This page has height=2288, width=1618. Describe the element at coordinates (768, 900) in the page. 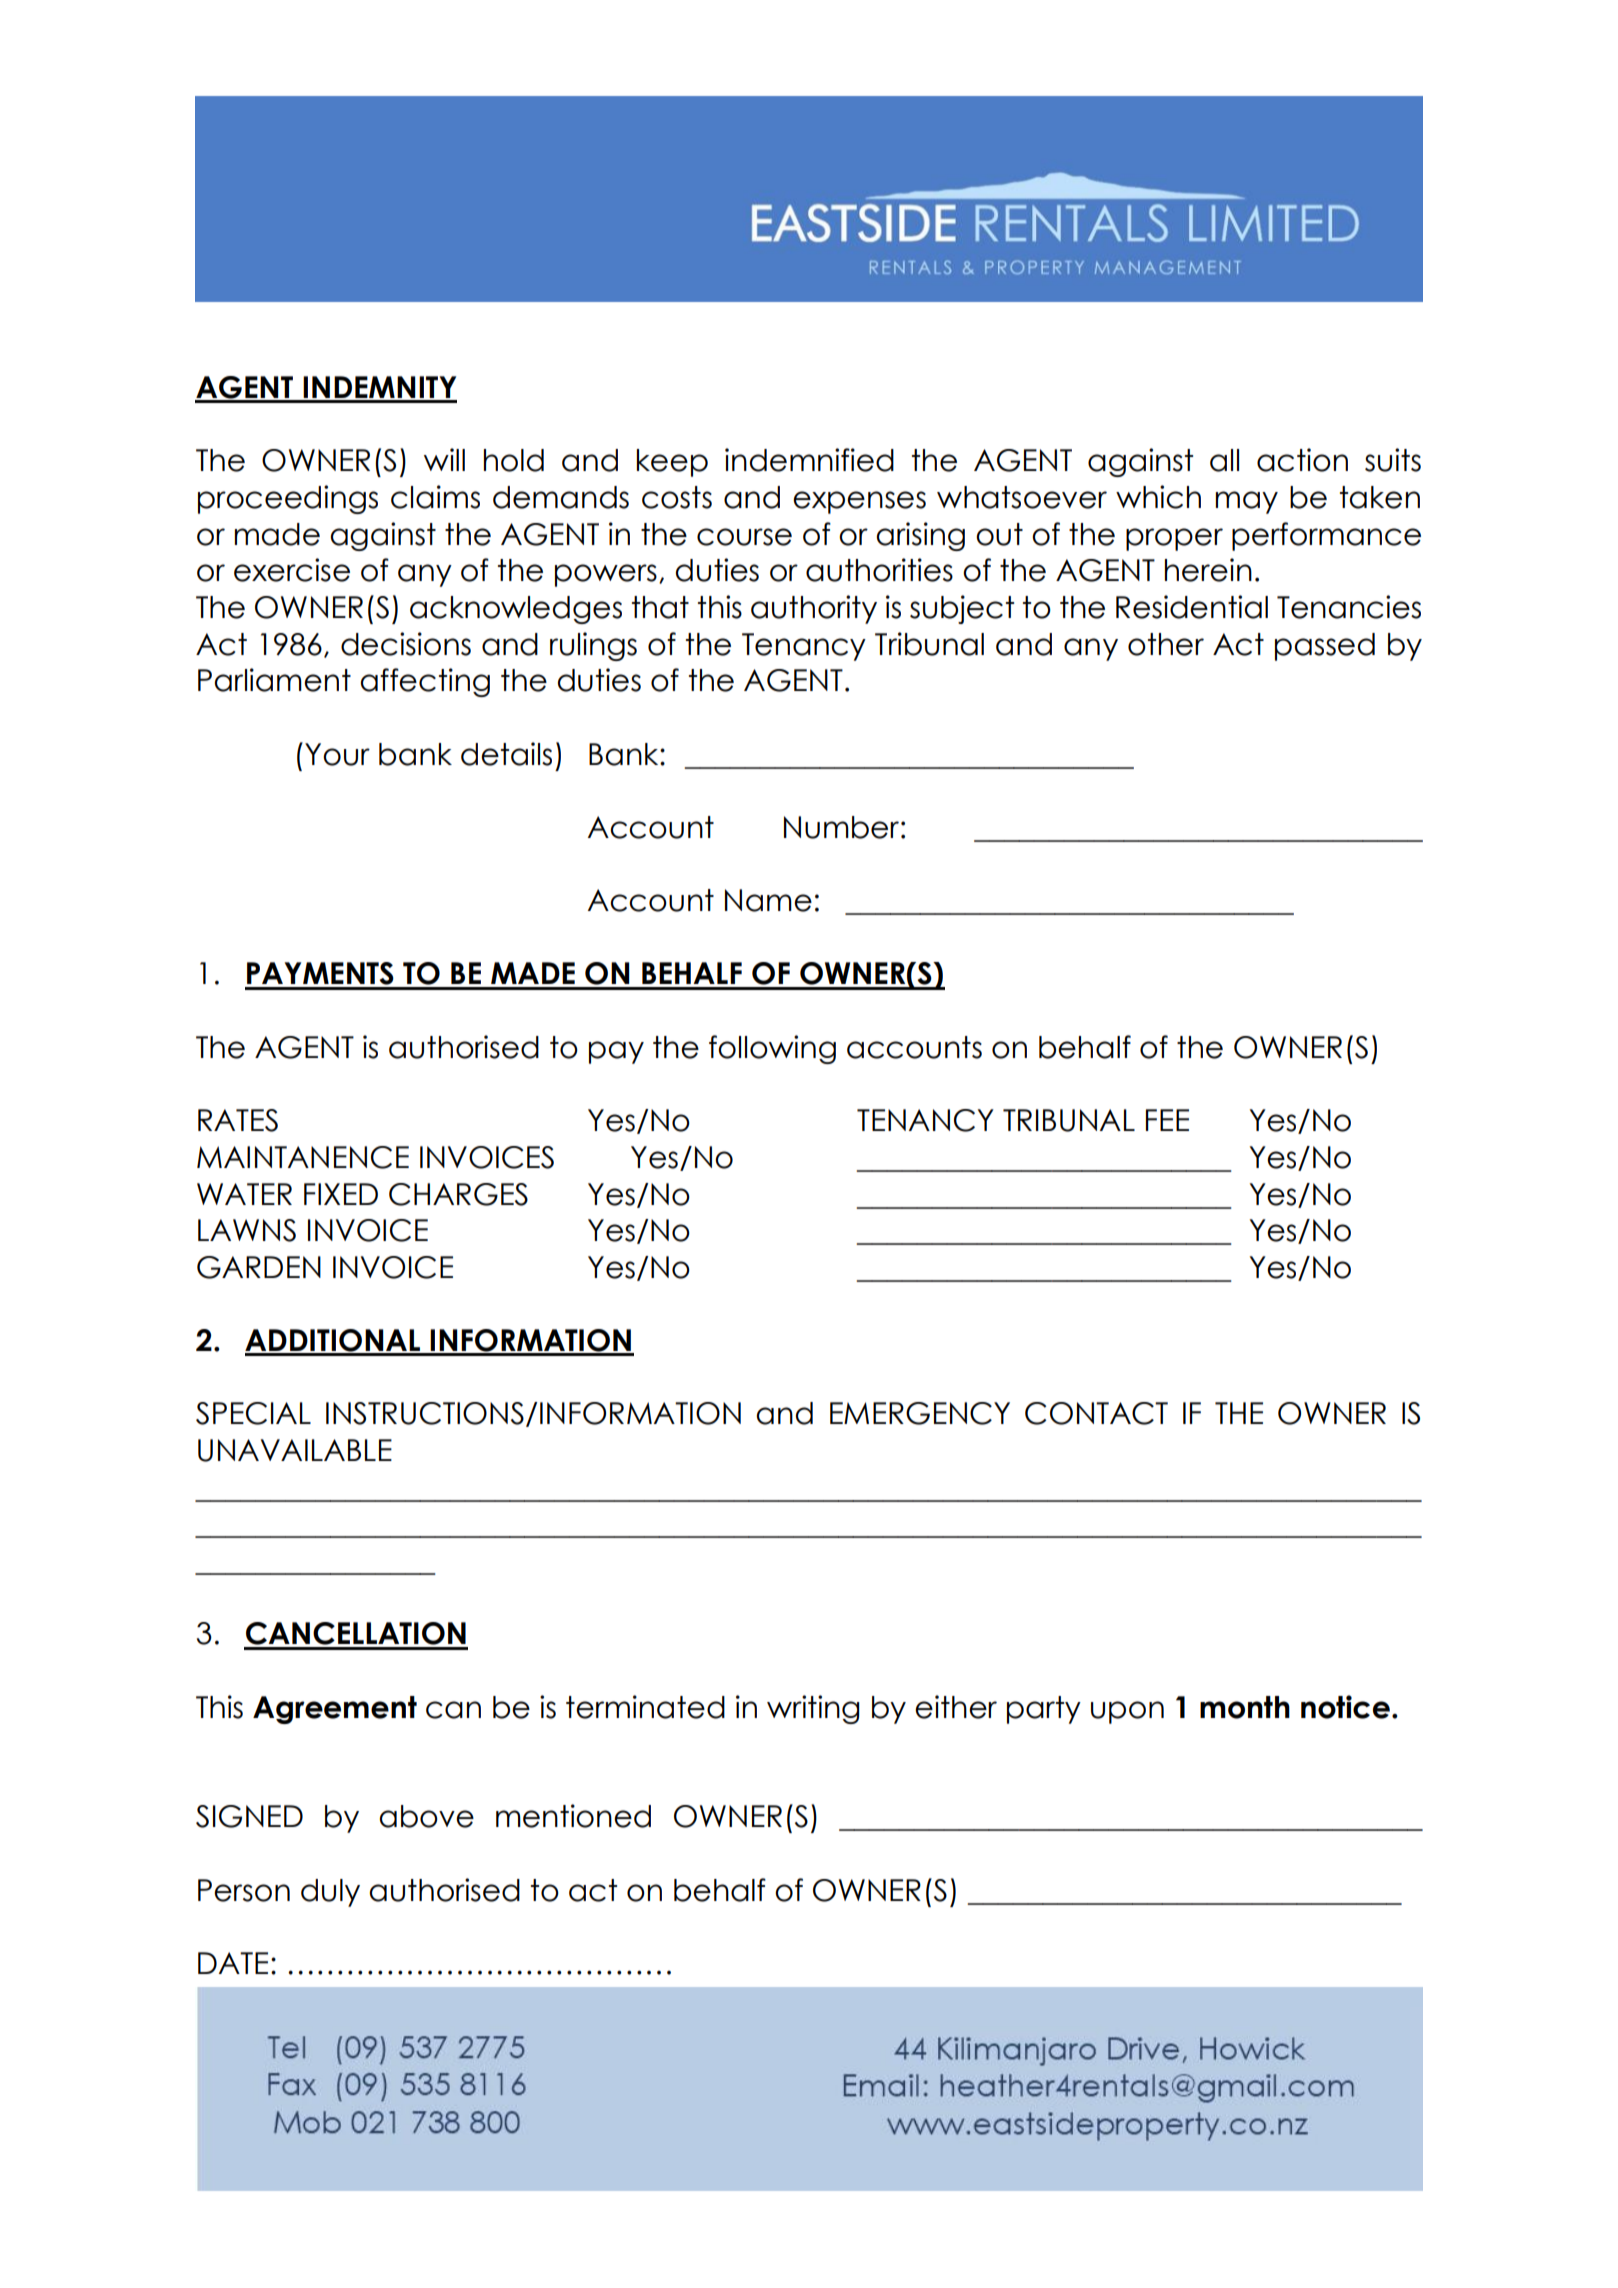

I see `Name` at that location.
